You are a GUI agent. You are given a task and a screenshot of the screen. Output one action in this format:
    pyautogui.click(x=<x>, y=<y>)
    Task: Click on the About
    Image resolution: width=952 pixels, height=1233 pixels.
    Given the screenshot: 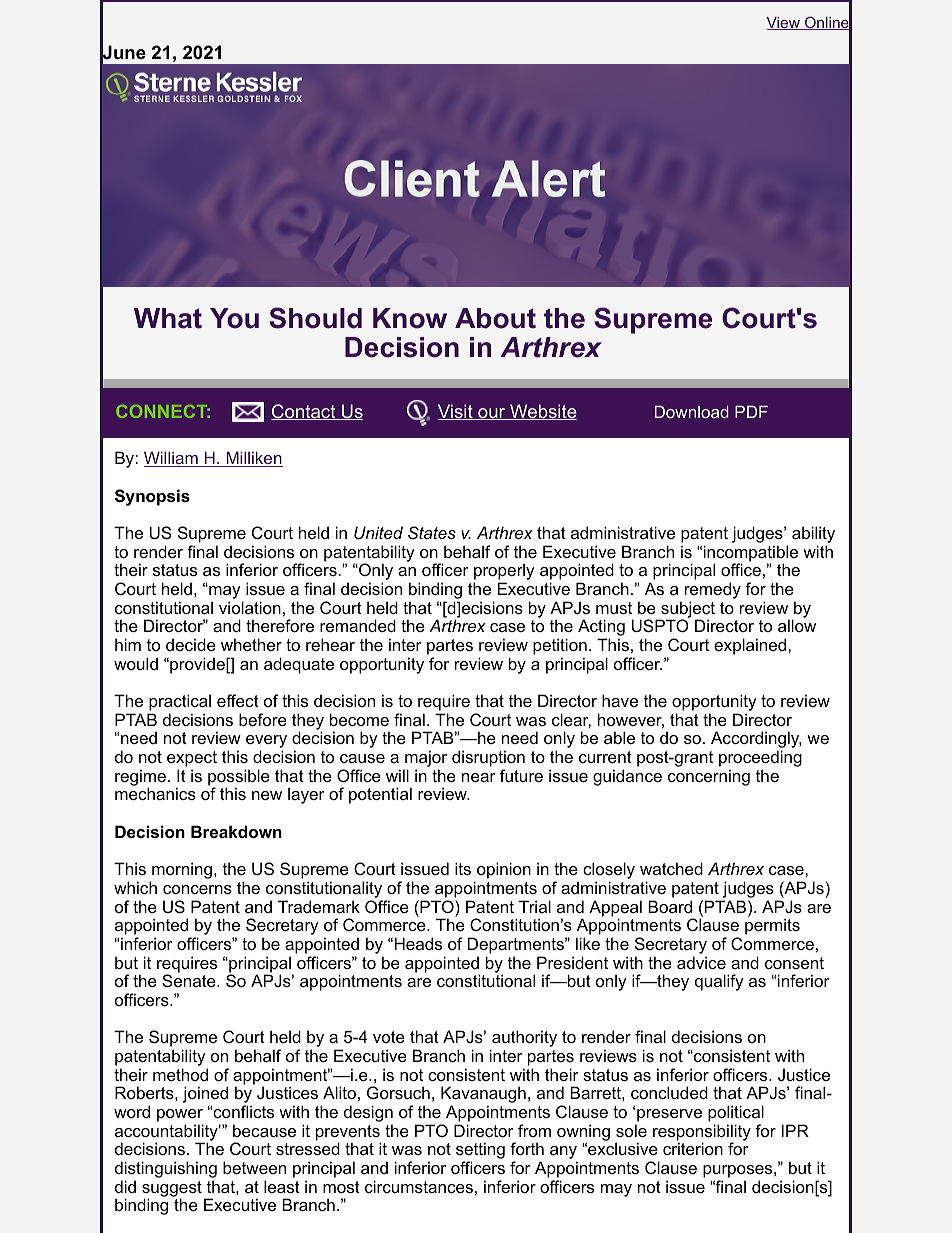 What is the action you would take?
    pyautogui.click(x=495, y=318)
